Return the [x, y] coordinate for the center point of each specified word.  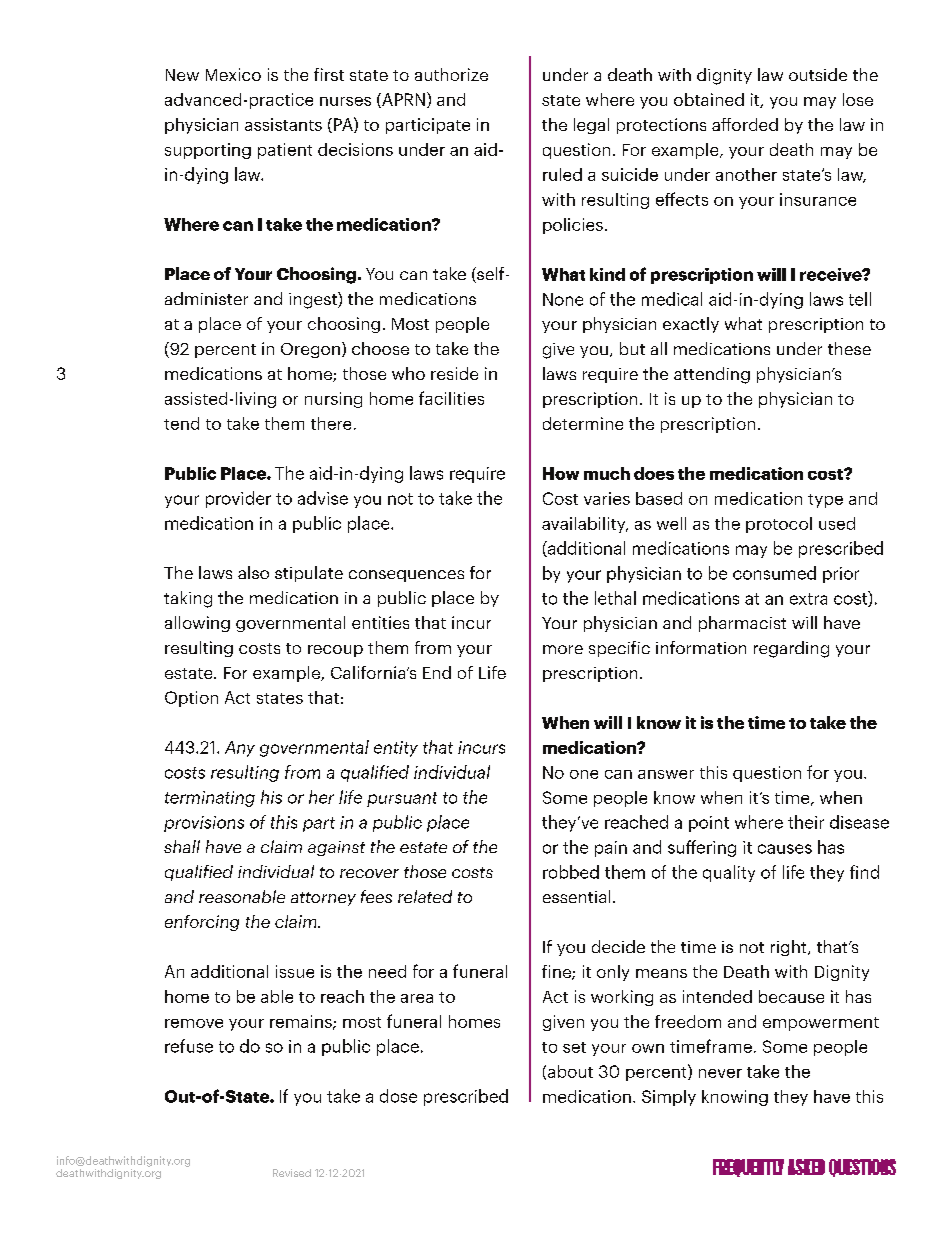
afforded [745, 124]
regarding [791, 649]
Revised [292, 1173]
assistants [283, 124]
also [253, 572]
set [574, 1047]
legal [591, 126]
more [563, 649]
